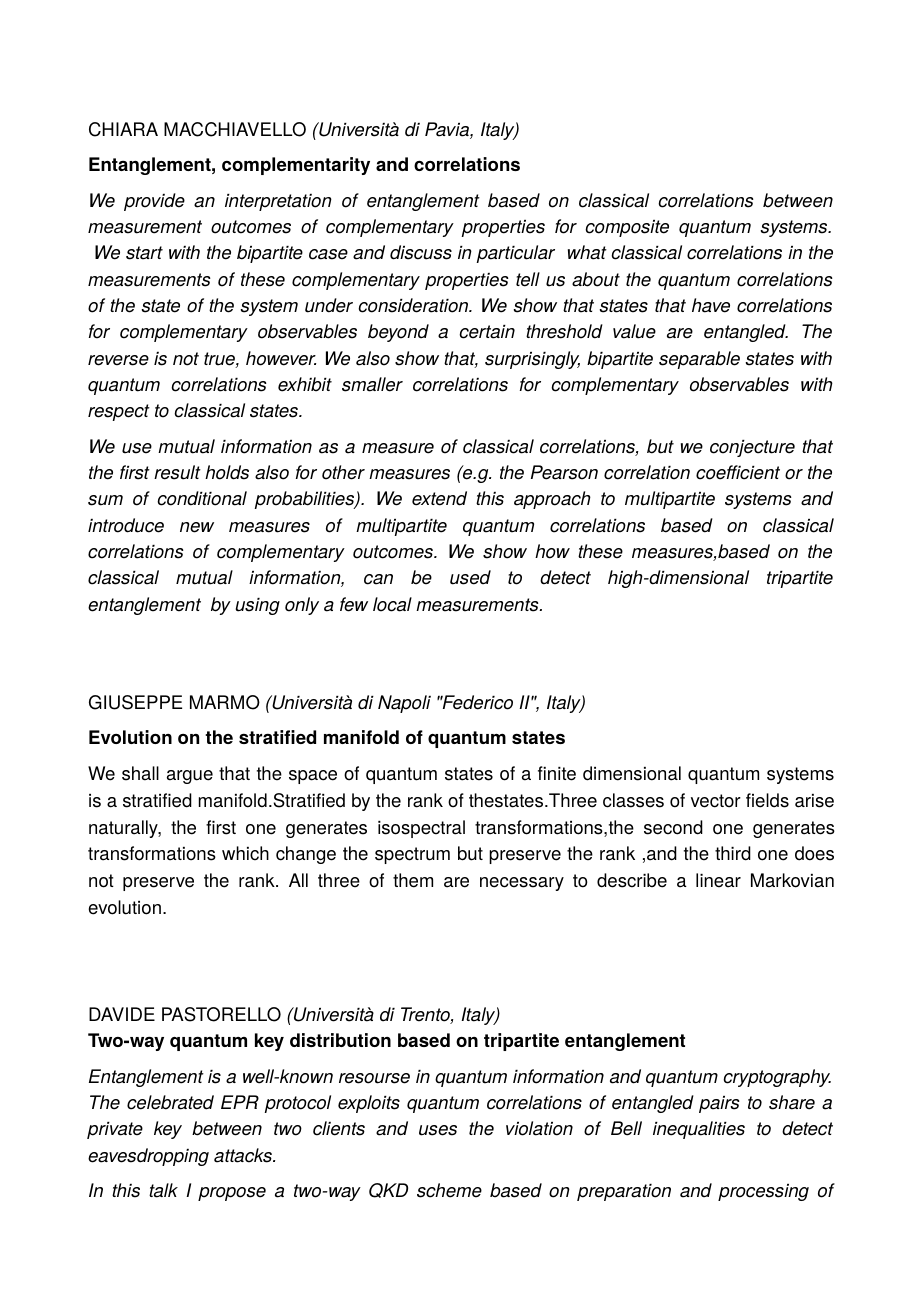 This screenshot has height=1308, width=924. Describe the element at coordinates (148, 1157) in the screenshot. I see `eavesdropping` at that location.
